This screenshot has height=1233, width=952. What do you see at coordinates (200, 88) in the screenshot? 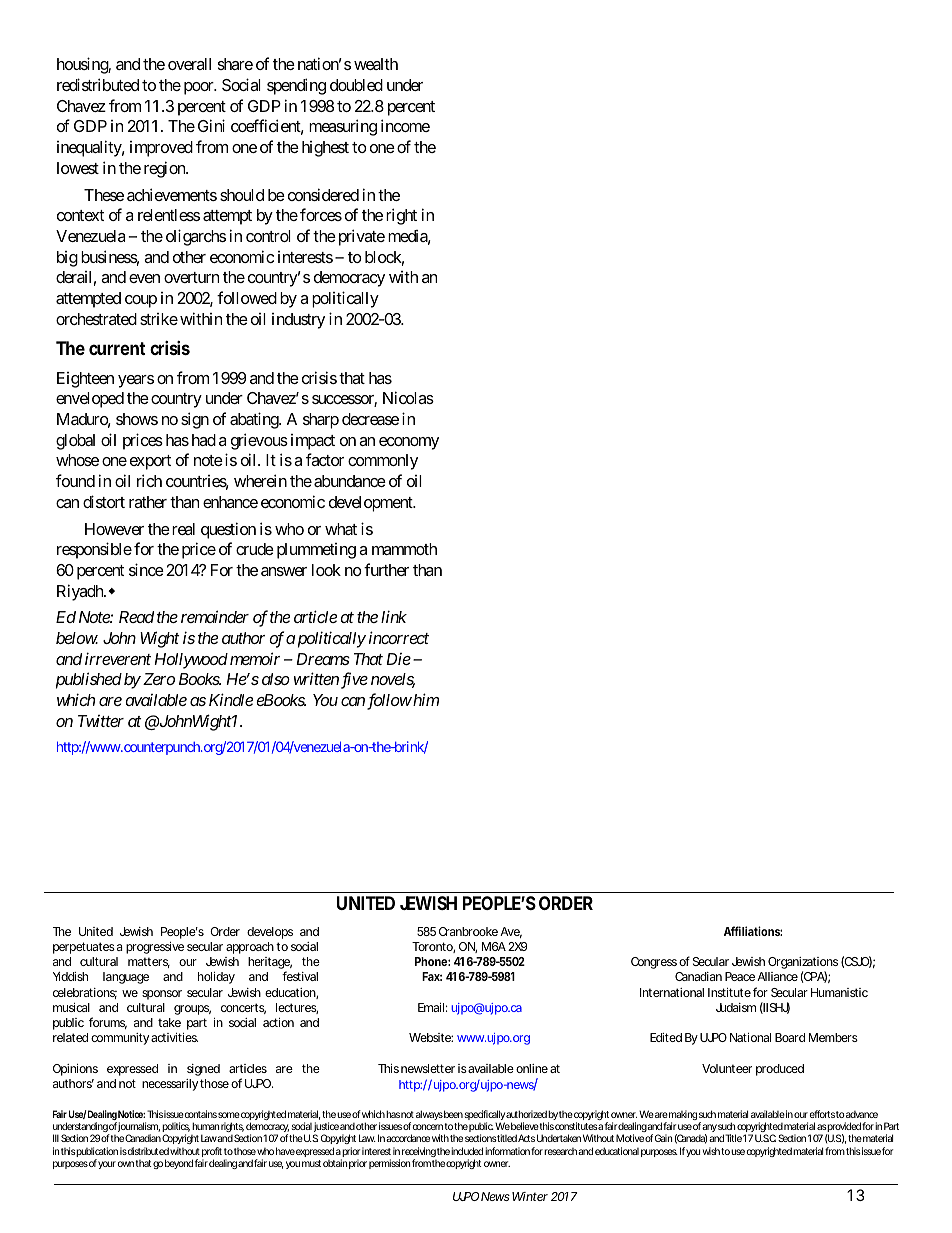
I see `poor` at bounding box center [200, 88].
